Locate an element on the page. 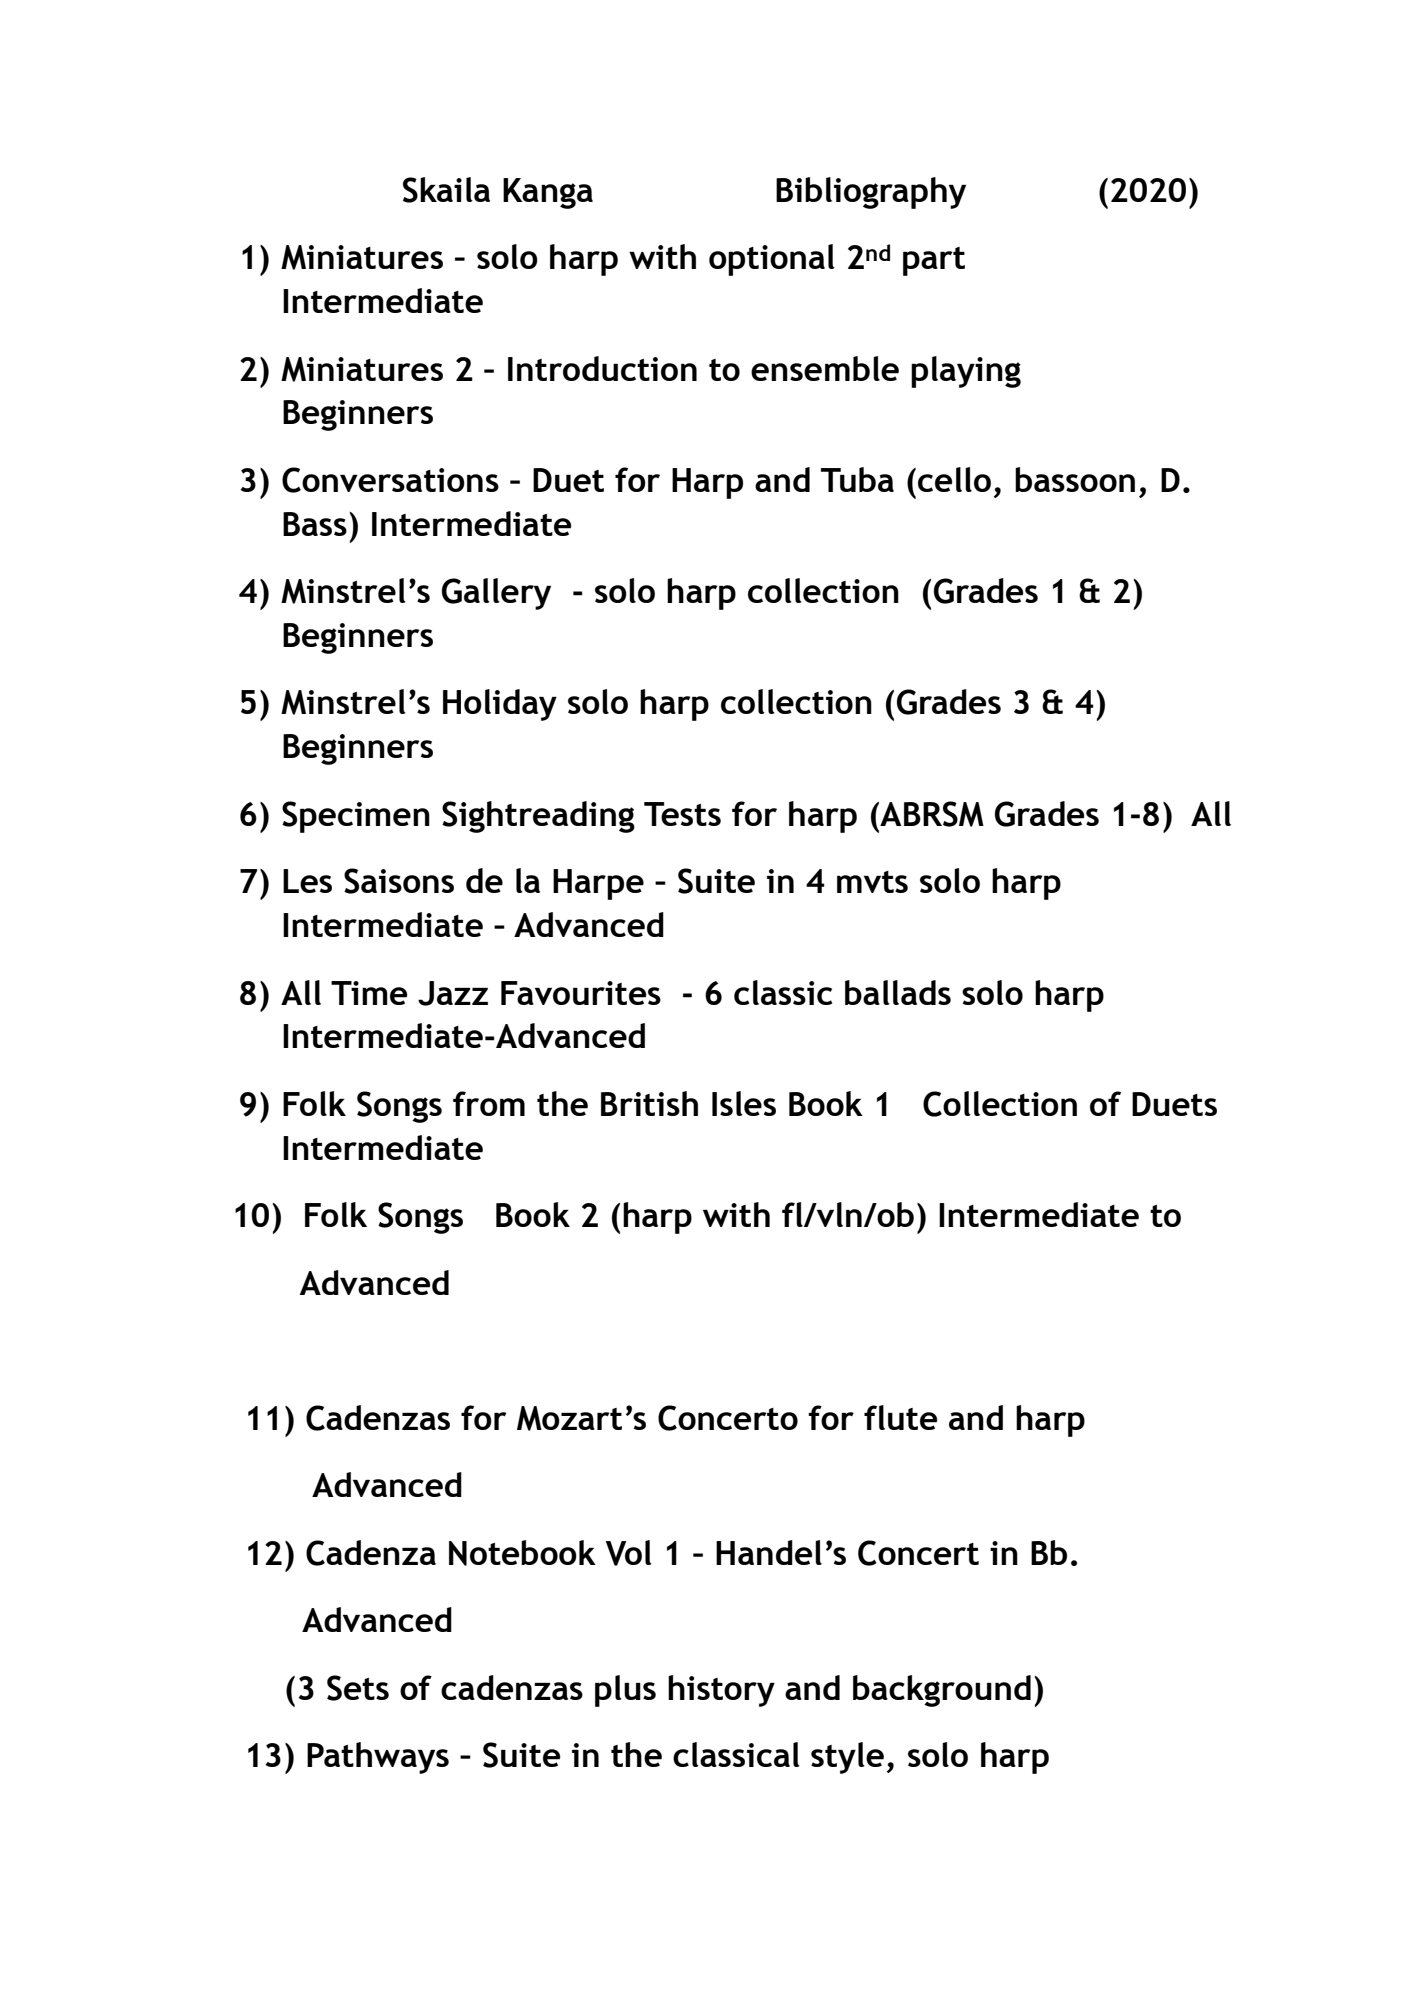 This image has width=1415, height=2002. optional is located at coordinates (772, 260).
